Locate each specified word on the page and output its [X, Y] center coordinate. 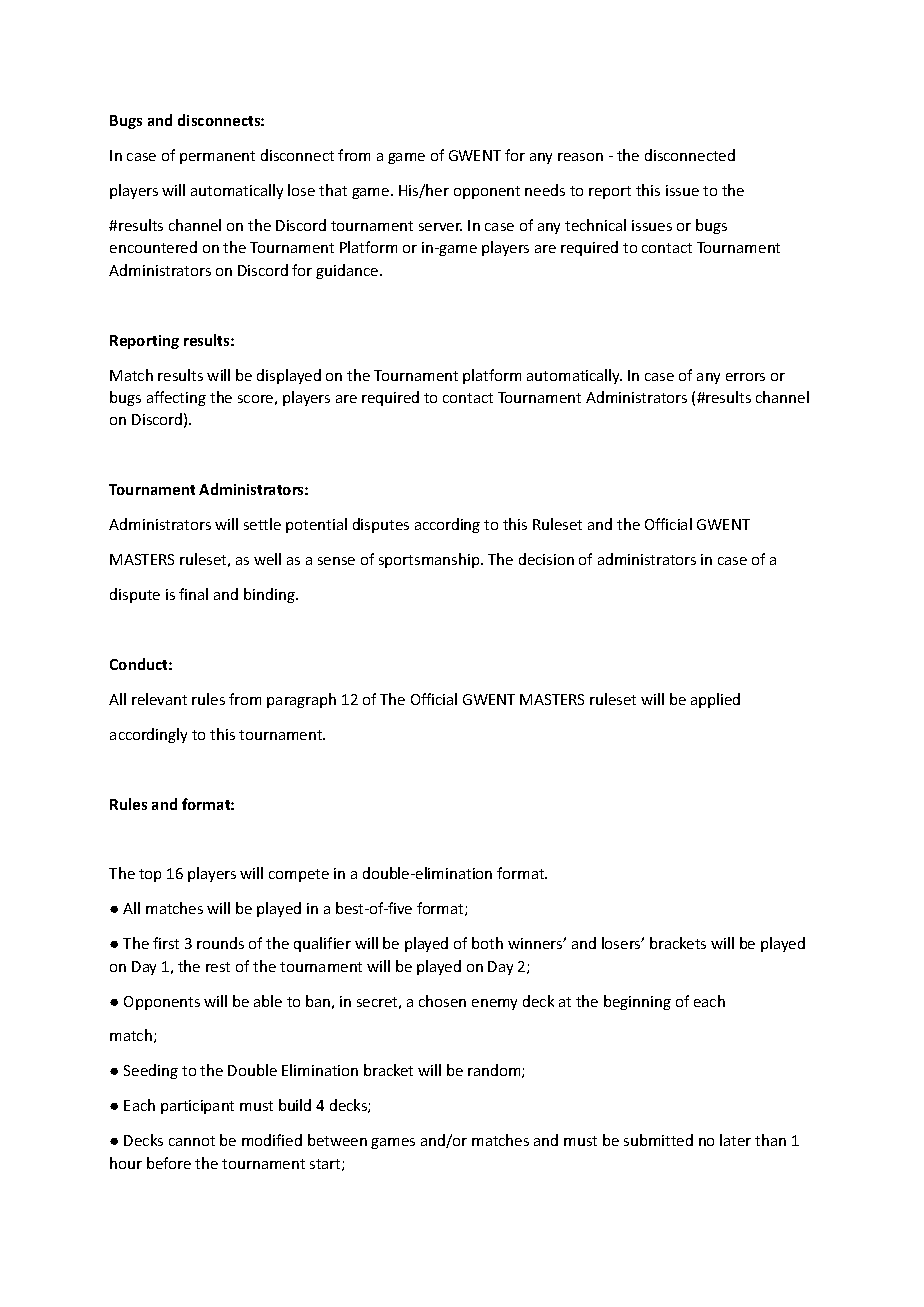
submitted [658, 1140]
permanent [217, 157]
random [495, 1071]
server [440, 227]
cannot [192, 1141]
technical [595, 225]
